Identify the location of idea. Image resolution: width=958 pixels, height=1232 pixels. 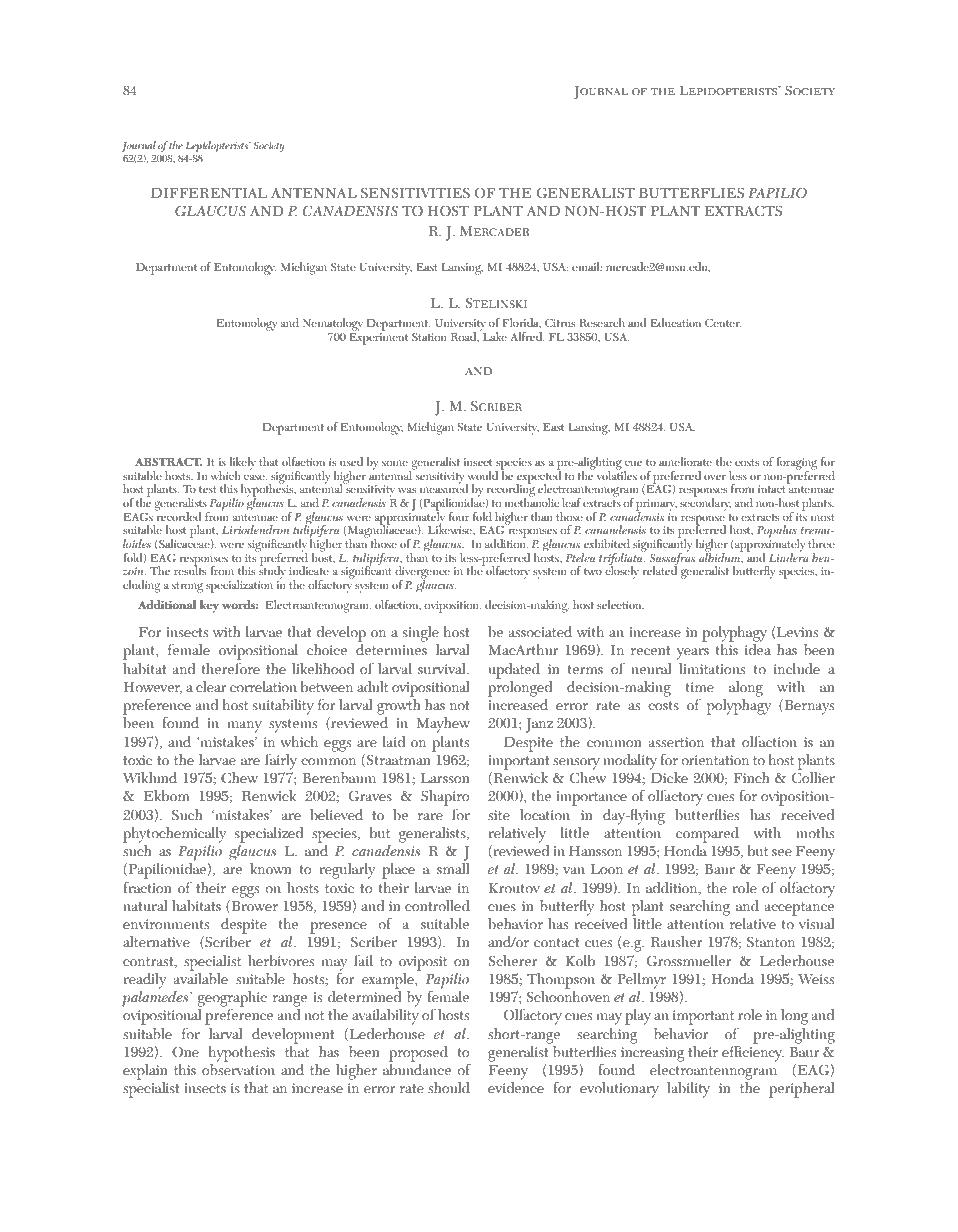
(758, 649).
